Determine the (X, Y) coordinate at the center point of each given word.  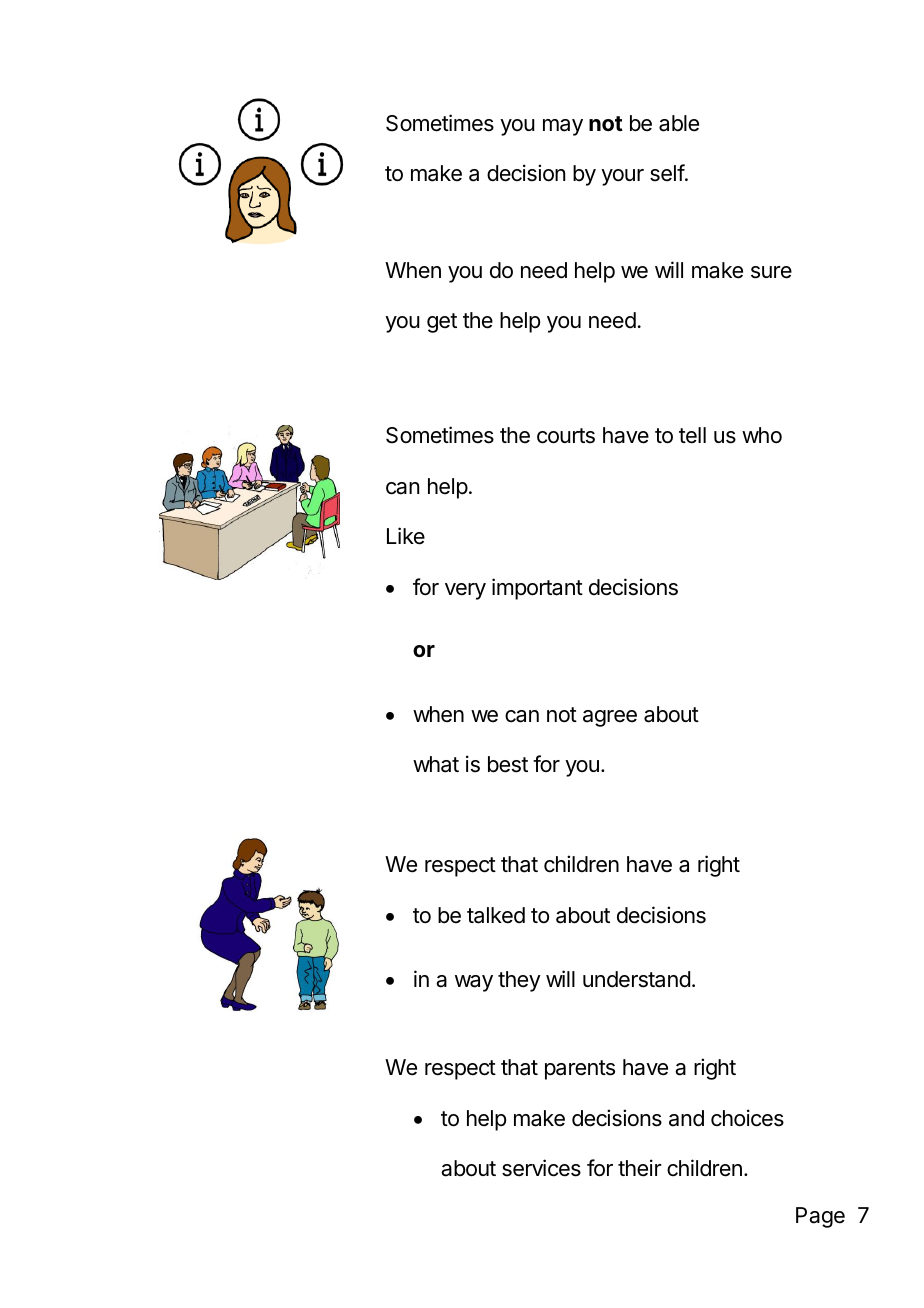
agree (610, 718)
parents (580, 1070)
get (442, 323)
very (465, 591)
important (537, 589)
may (563, 127)
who (762, 435)
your (622, 177)
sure (771, 272)
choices (747, 1118)
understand (636, 979)
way (474, 983)
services (541, 1168)
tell (692, 435)
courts (566, 436)
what (436, 764)
